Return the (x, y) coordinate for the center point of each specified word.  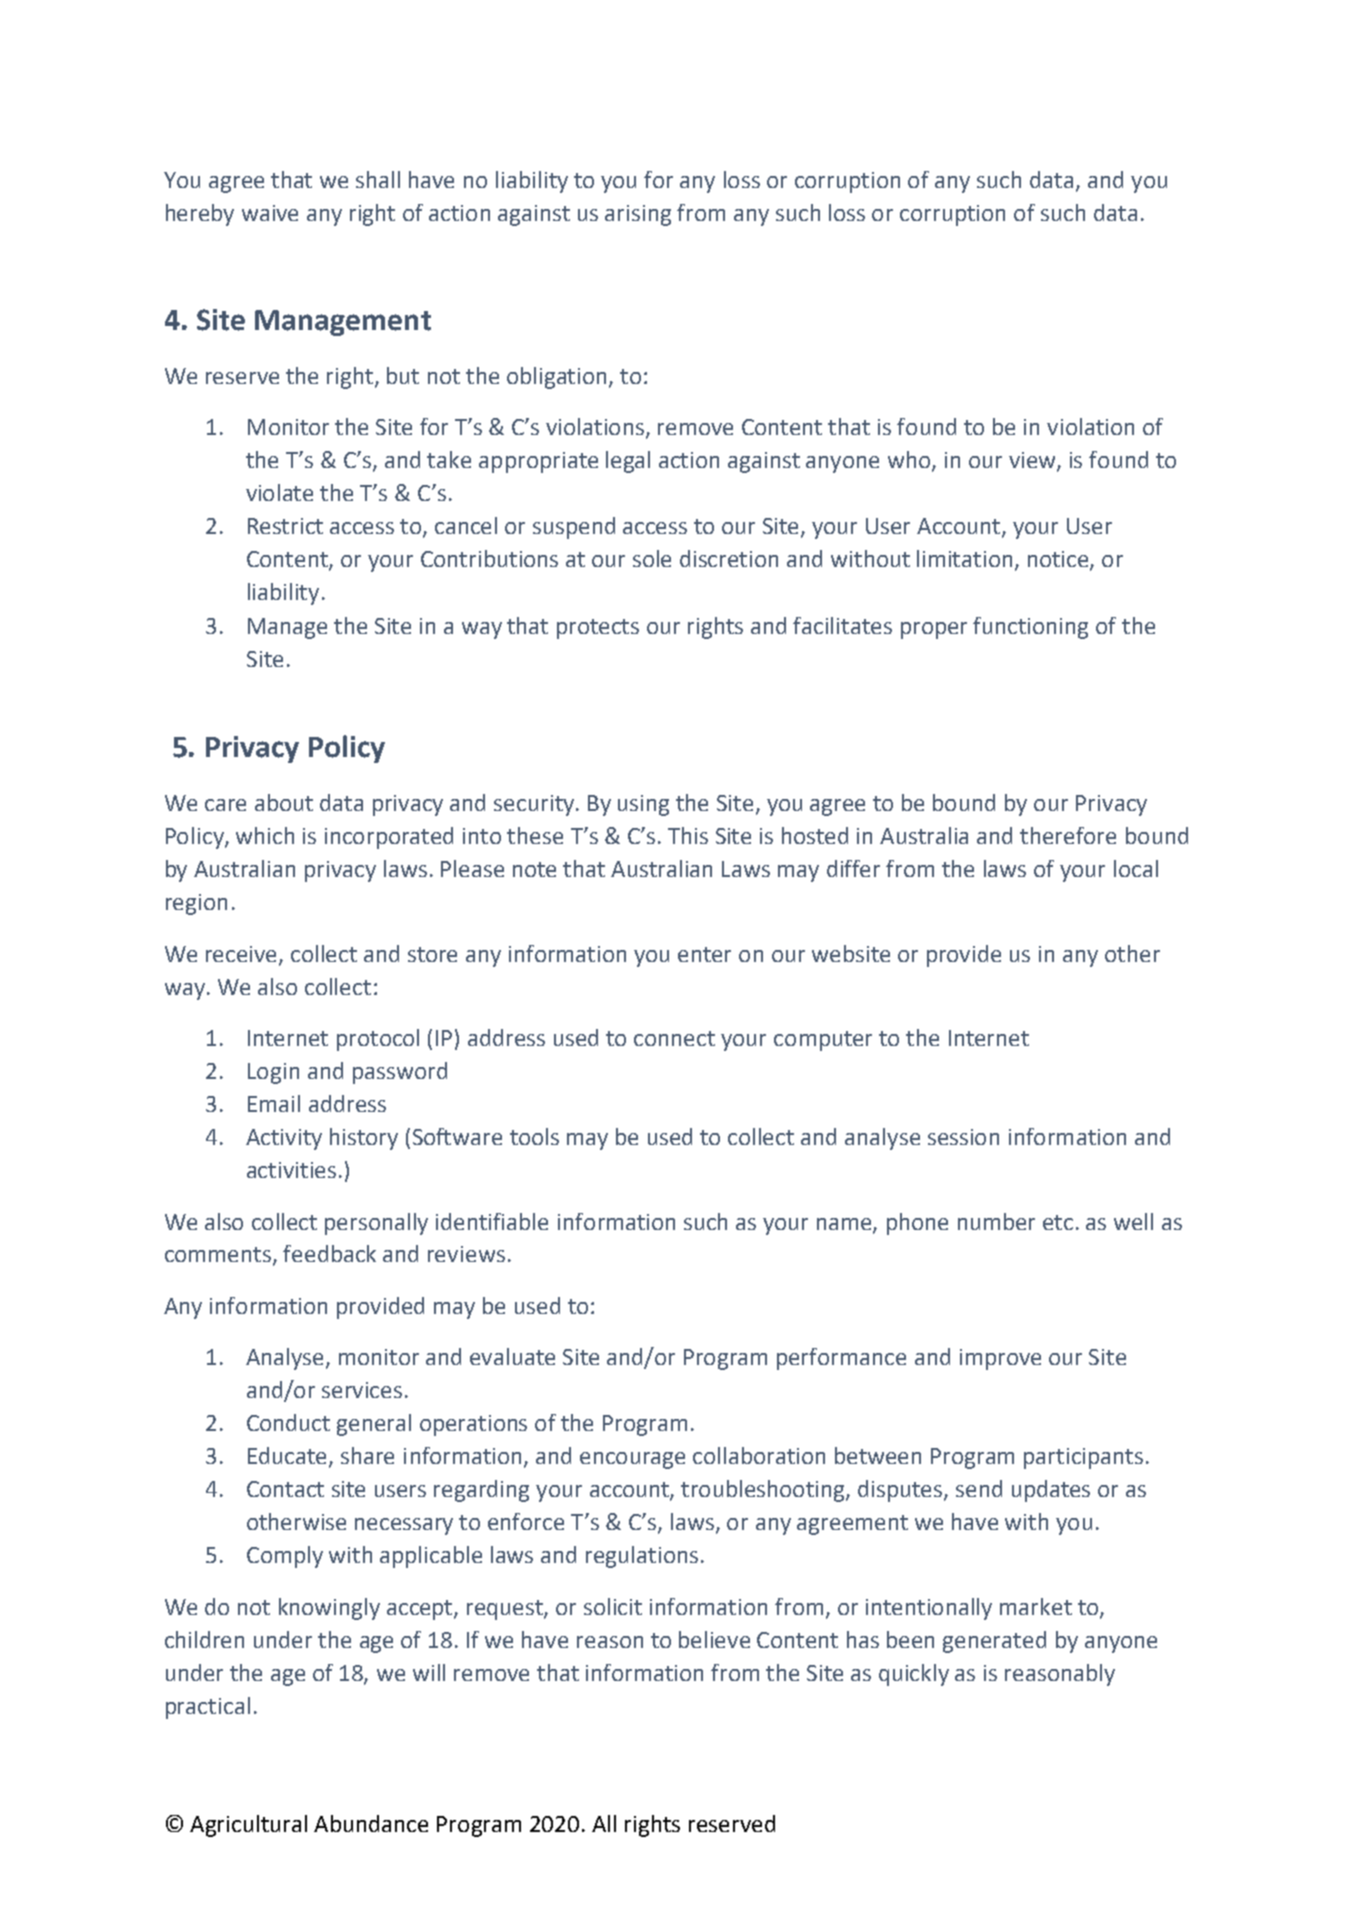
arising (638, 215)
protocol (378, 1040)
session (963, 1137)
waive (270, 213)
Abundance (371, 1823)
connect (674, 1038)
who (910, 461)
